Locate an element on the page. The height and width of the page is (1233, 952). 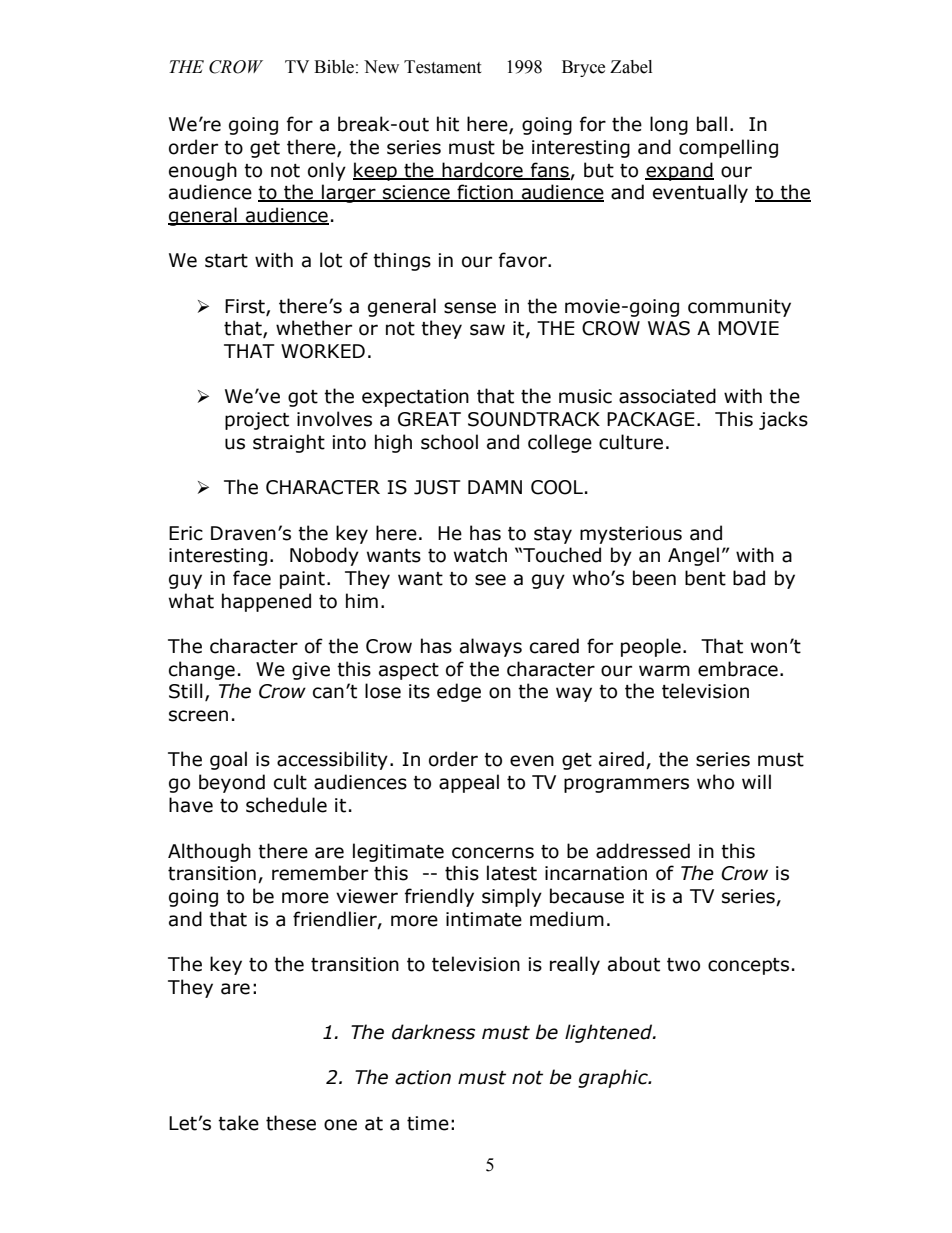
bent is located at coordinates (705, 578).
